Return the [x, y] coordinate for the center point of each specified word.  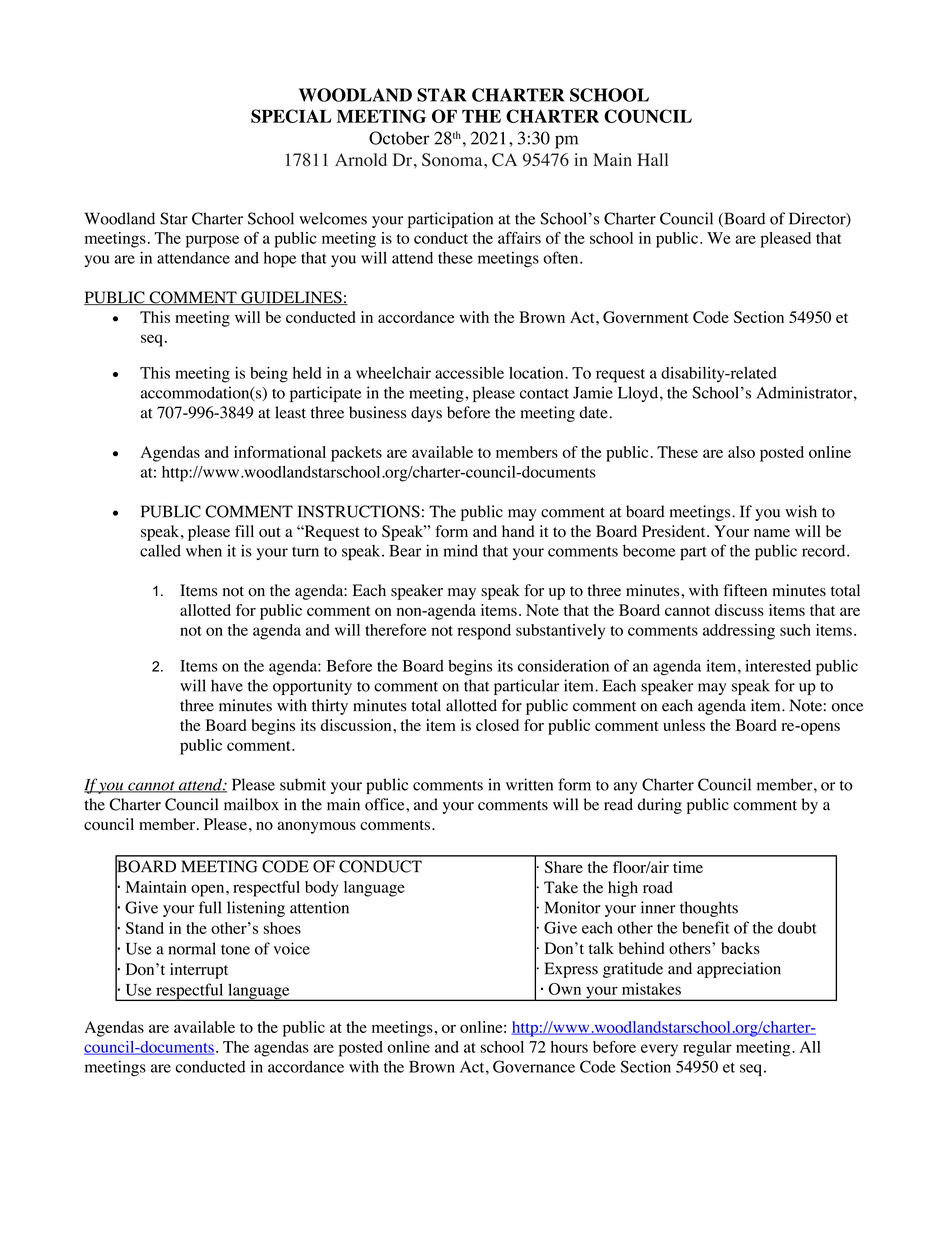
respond [484, 632]
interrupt [199, 971]
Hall [652, 159]
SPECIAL [291, 116]
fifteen [745, 590]
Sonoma [453, 160]
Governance [534, 1066]
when [204, 551]
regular [707, 1049]
